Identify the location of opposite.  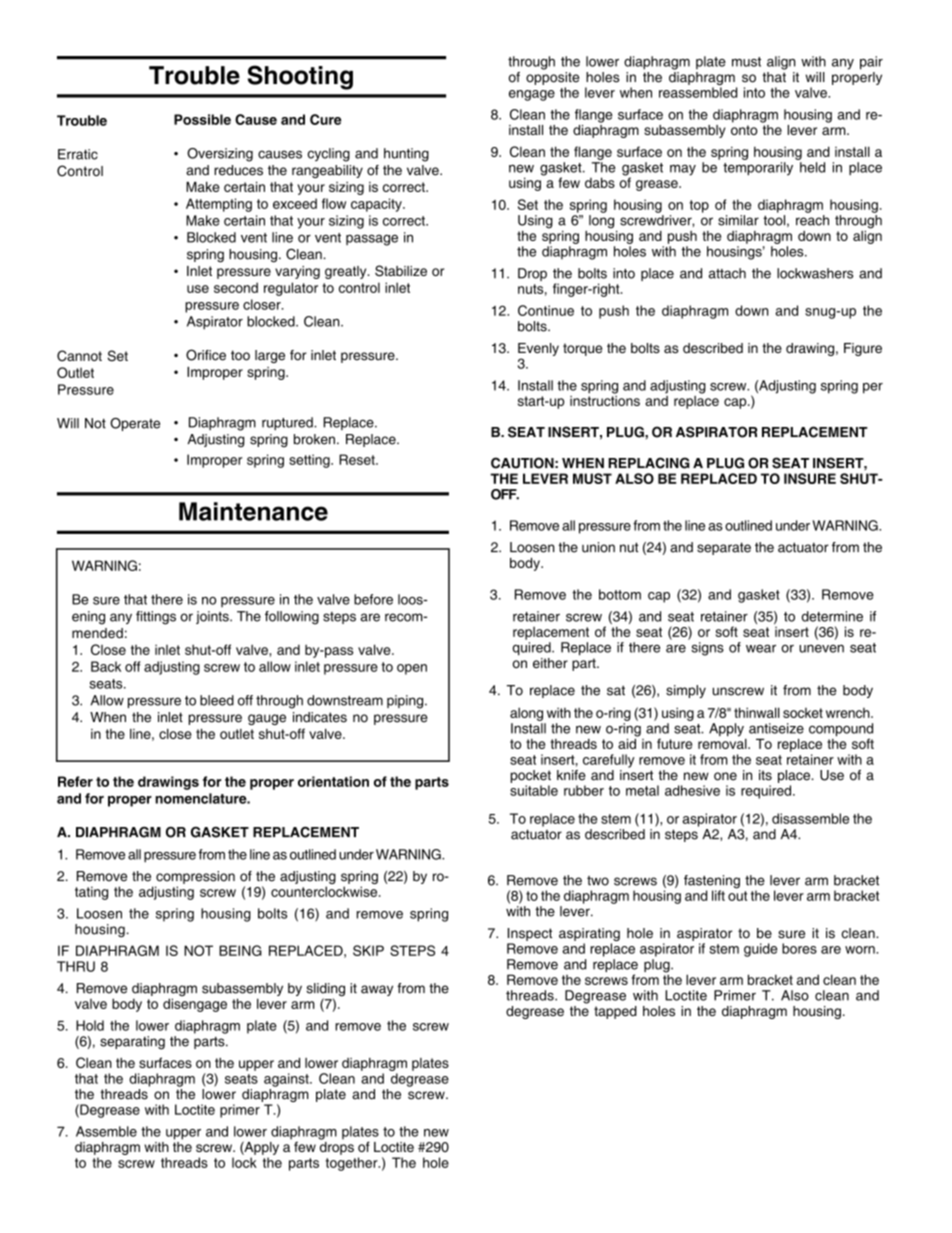
(552, 78).
